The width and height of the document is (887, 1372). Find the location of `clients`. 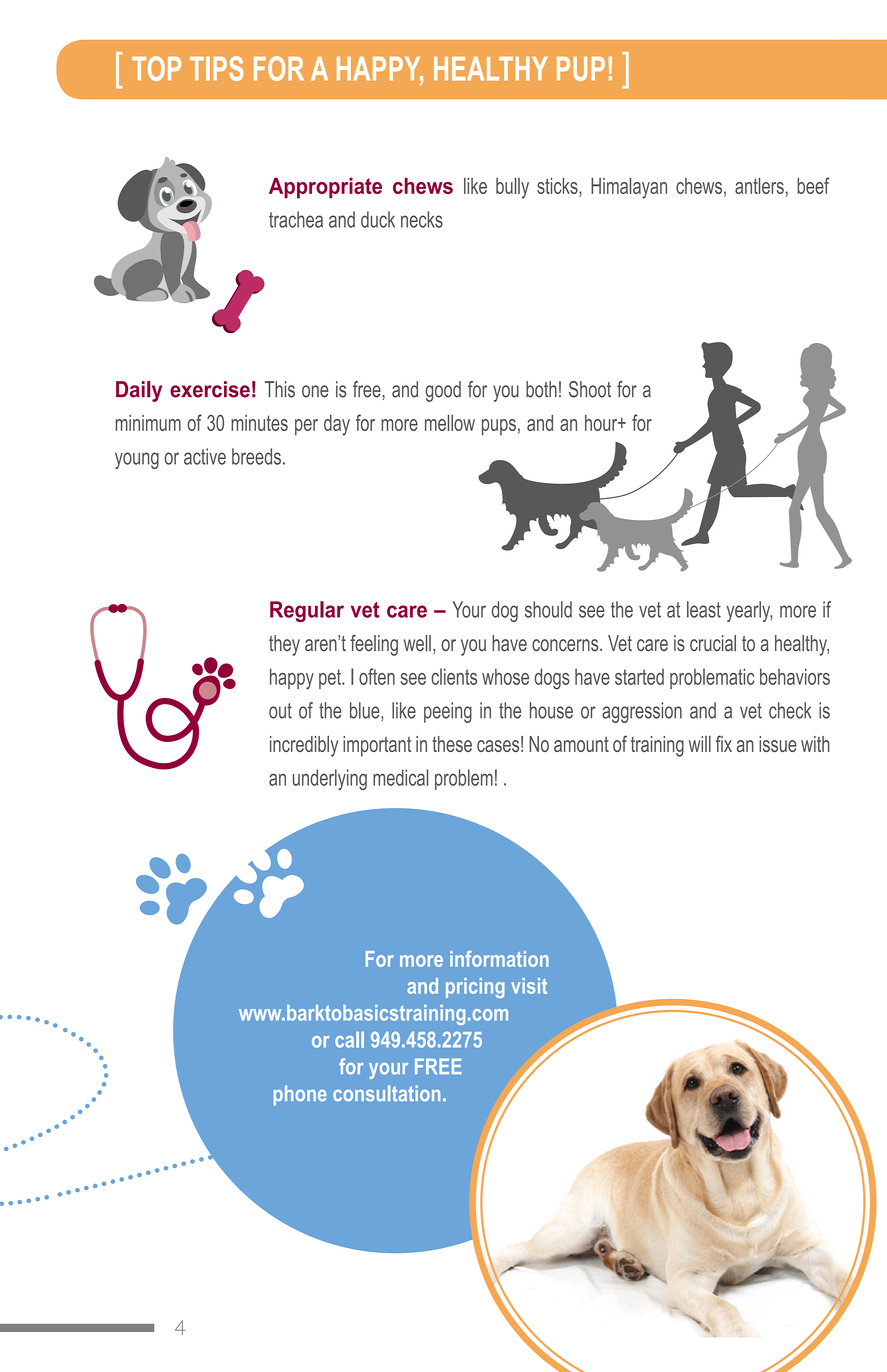

clients is located at coordinates (454, 676).
